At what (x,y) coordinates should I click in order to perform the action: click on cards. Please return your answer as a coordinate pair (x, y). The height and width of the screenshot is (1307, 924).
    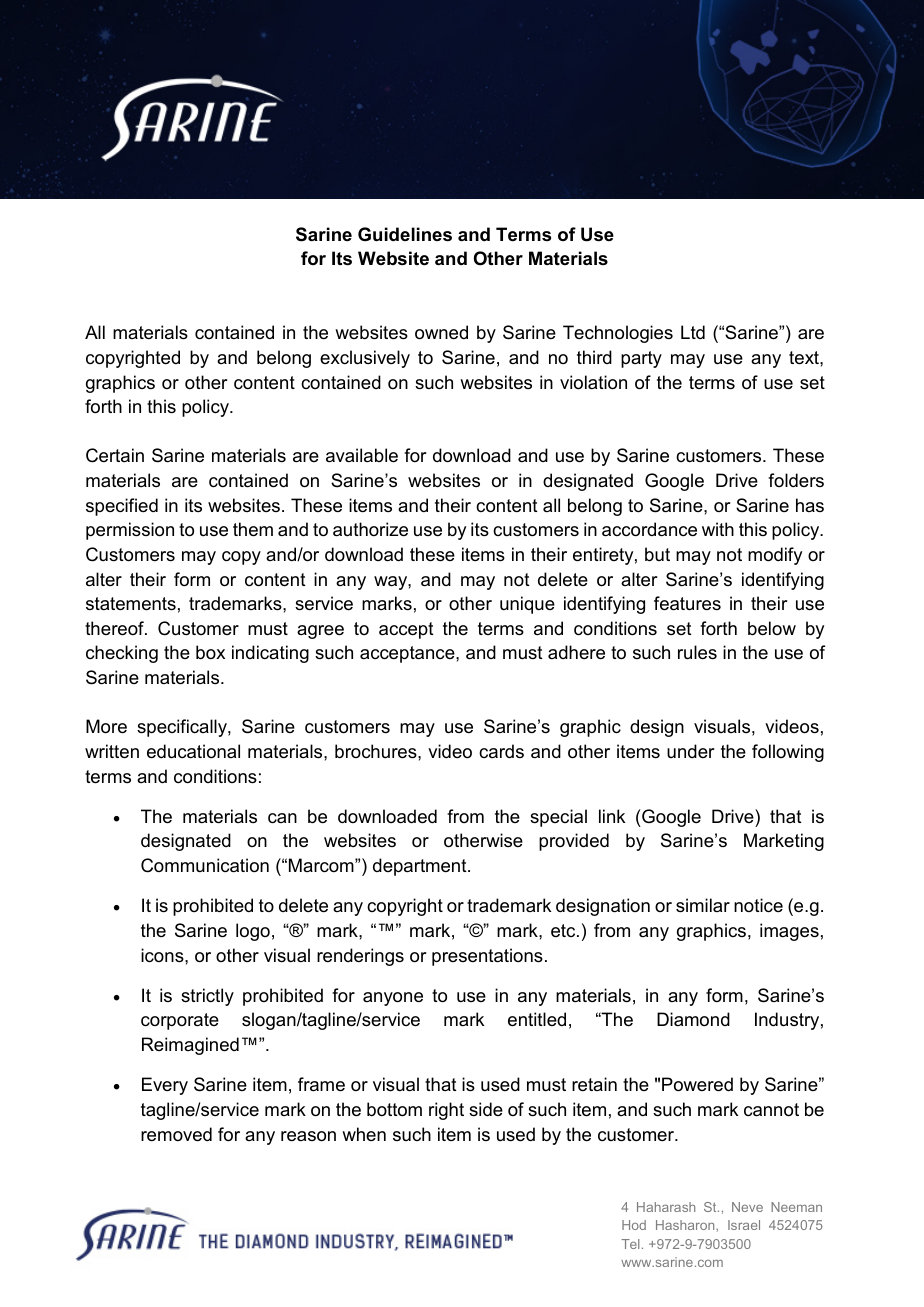
    Looking at the image, I should click on (501, 751).
